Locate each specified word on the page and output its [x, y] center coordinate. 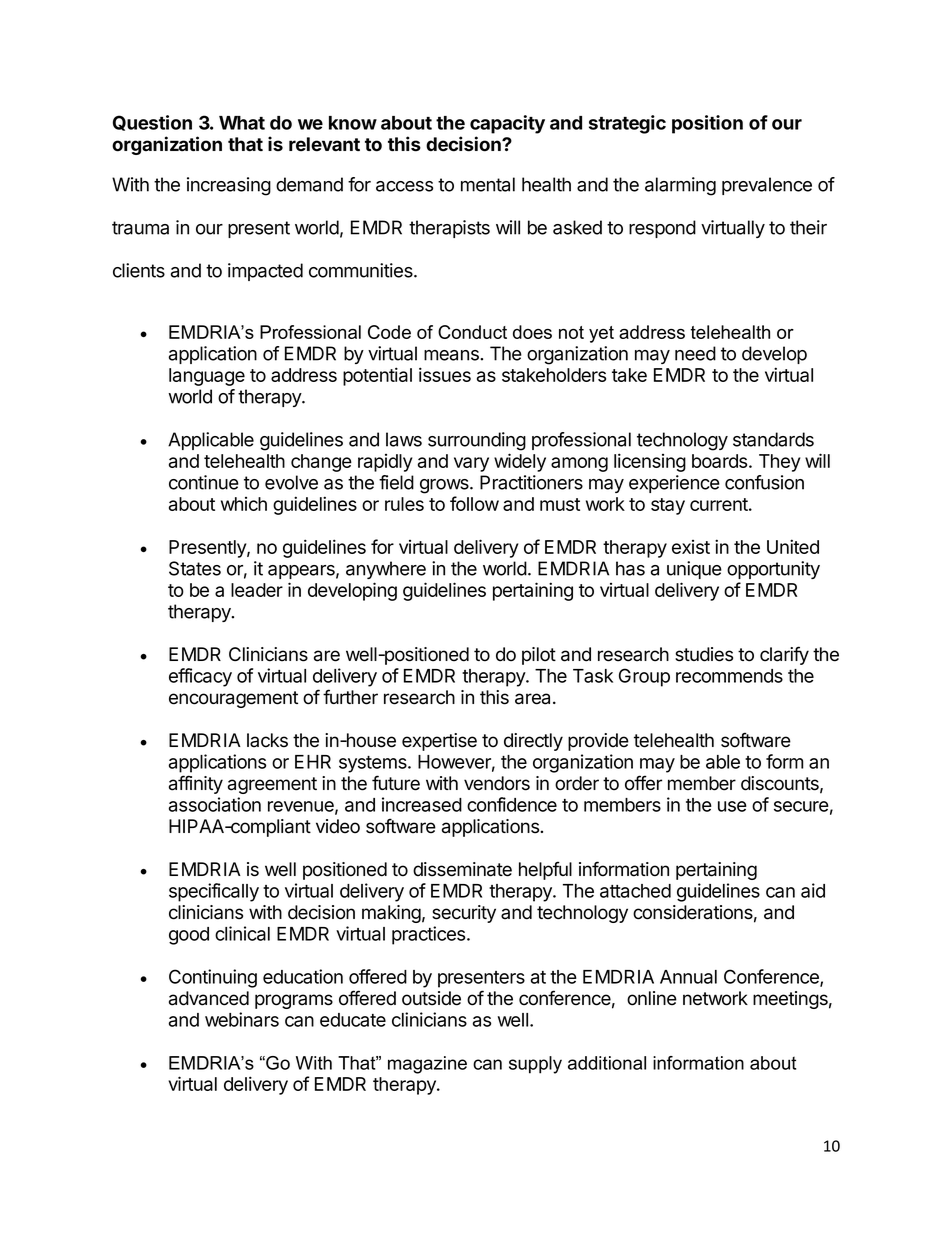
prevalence [767, 186]
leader [257, 590]
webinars [242, 1019]
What [242, 123]
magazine [427, 1065]
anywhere [386, 570]
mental [488, 184]
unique [694, 570]
